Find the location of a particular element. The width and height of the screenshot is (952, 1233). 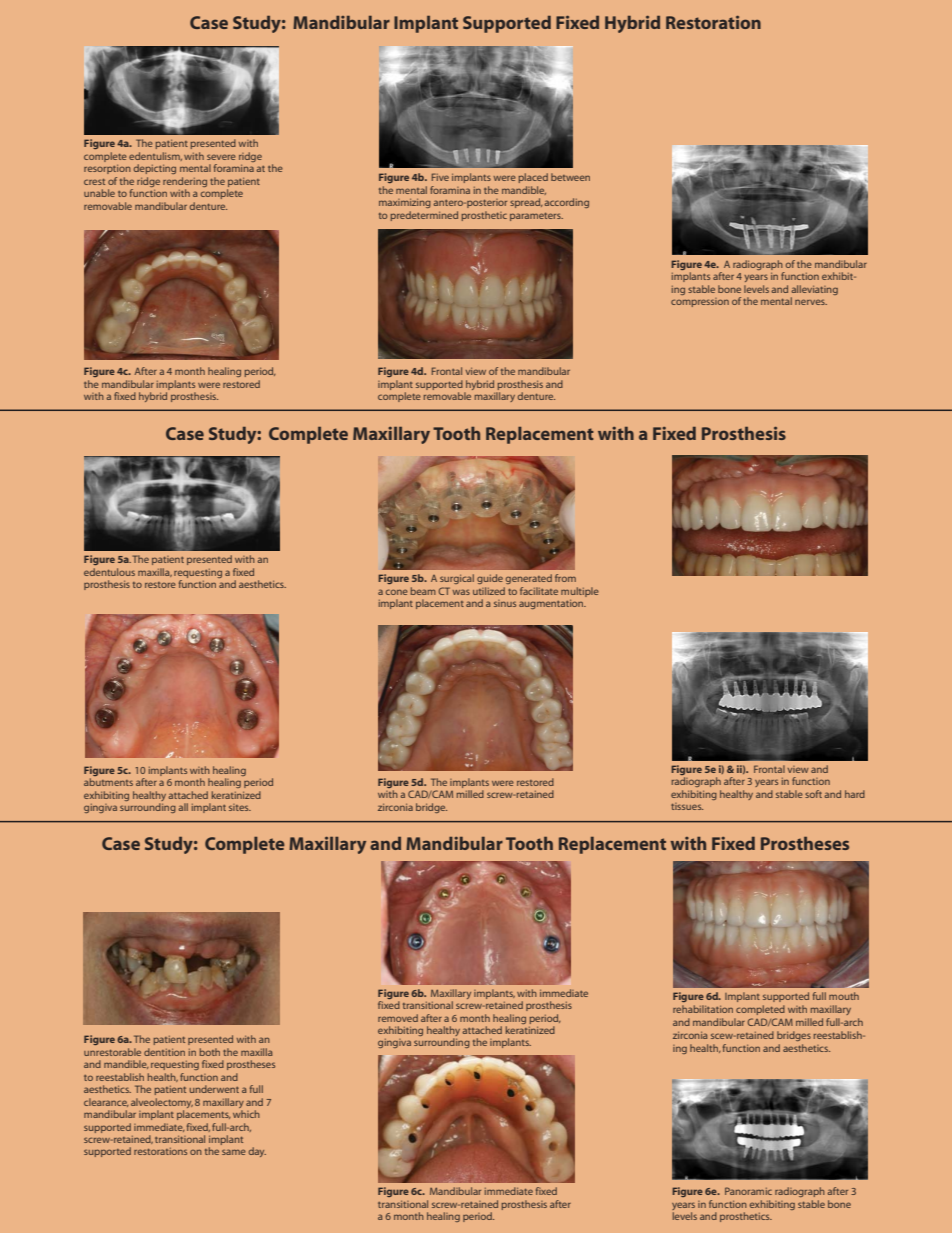

same is located at coordinates (234, 1152).
